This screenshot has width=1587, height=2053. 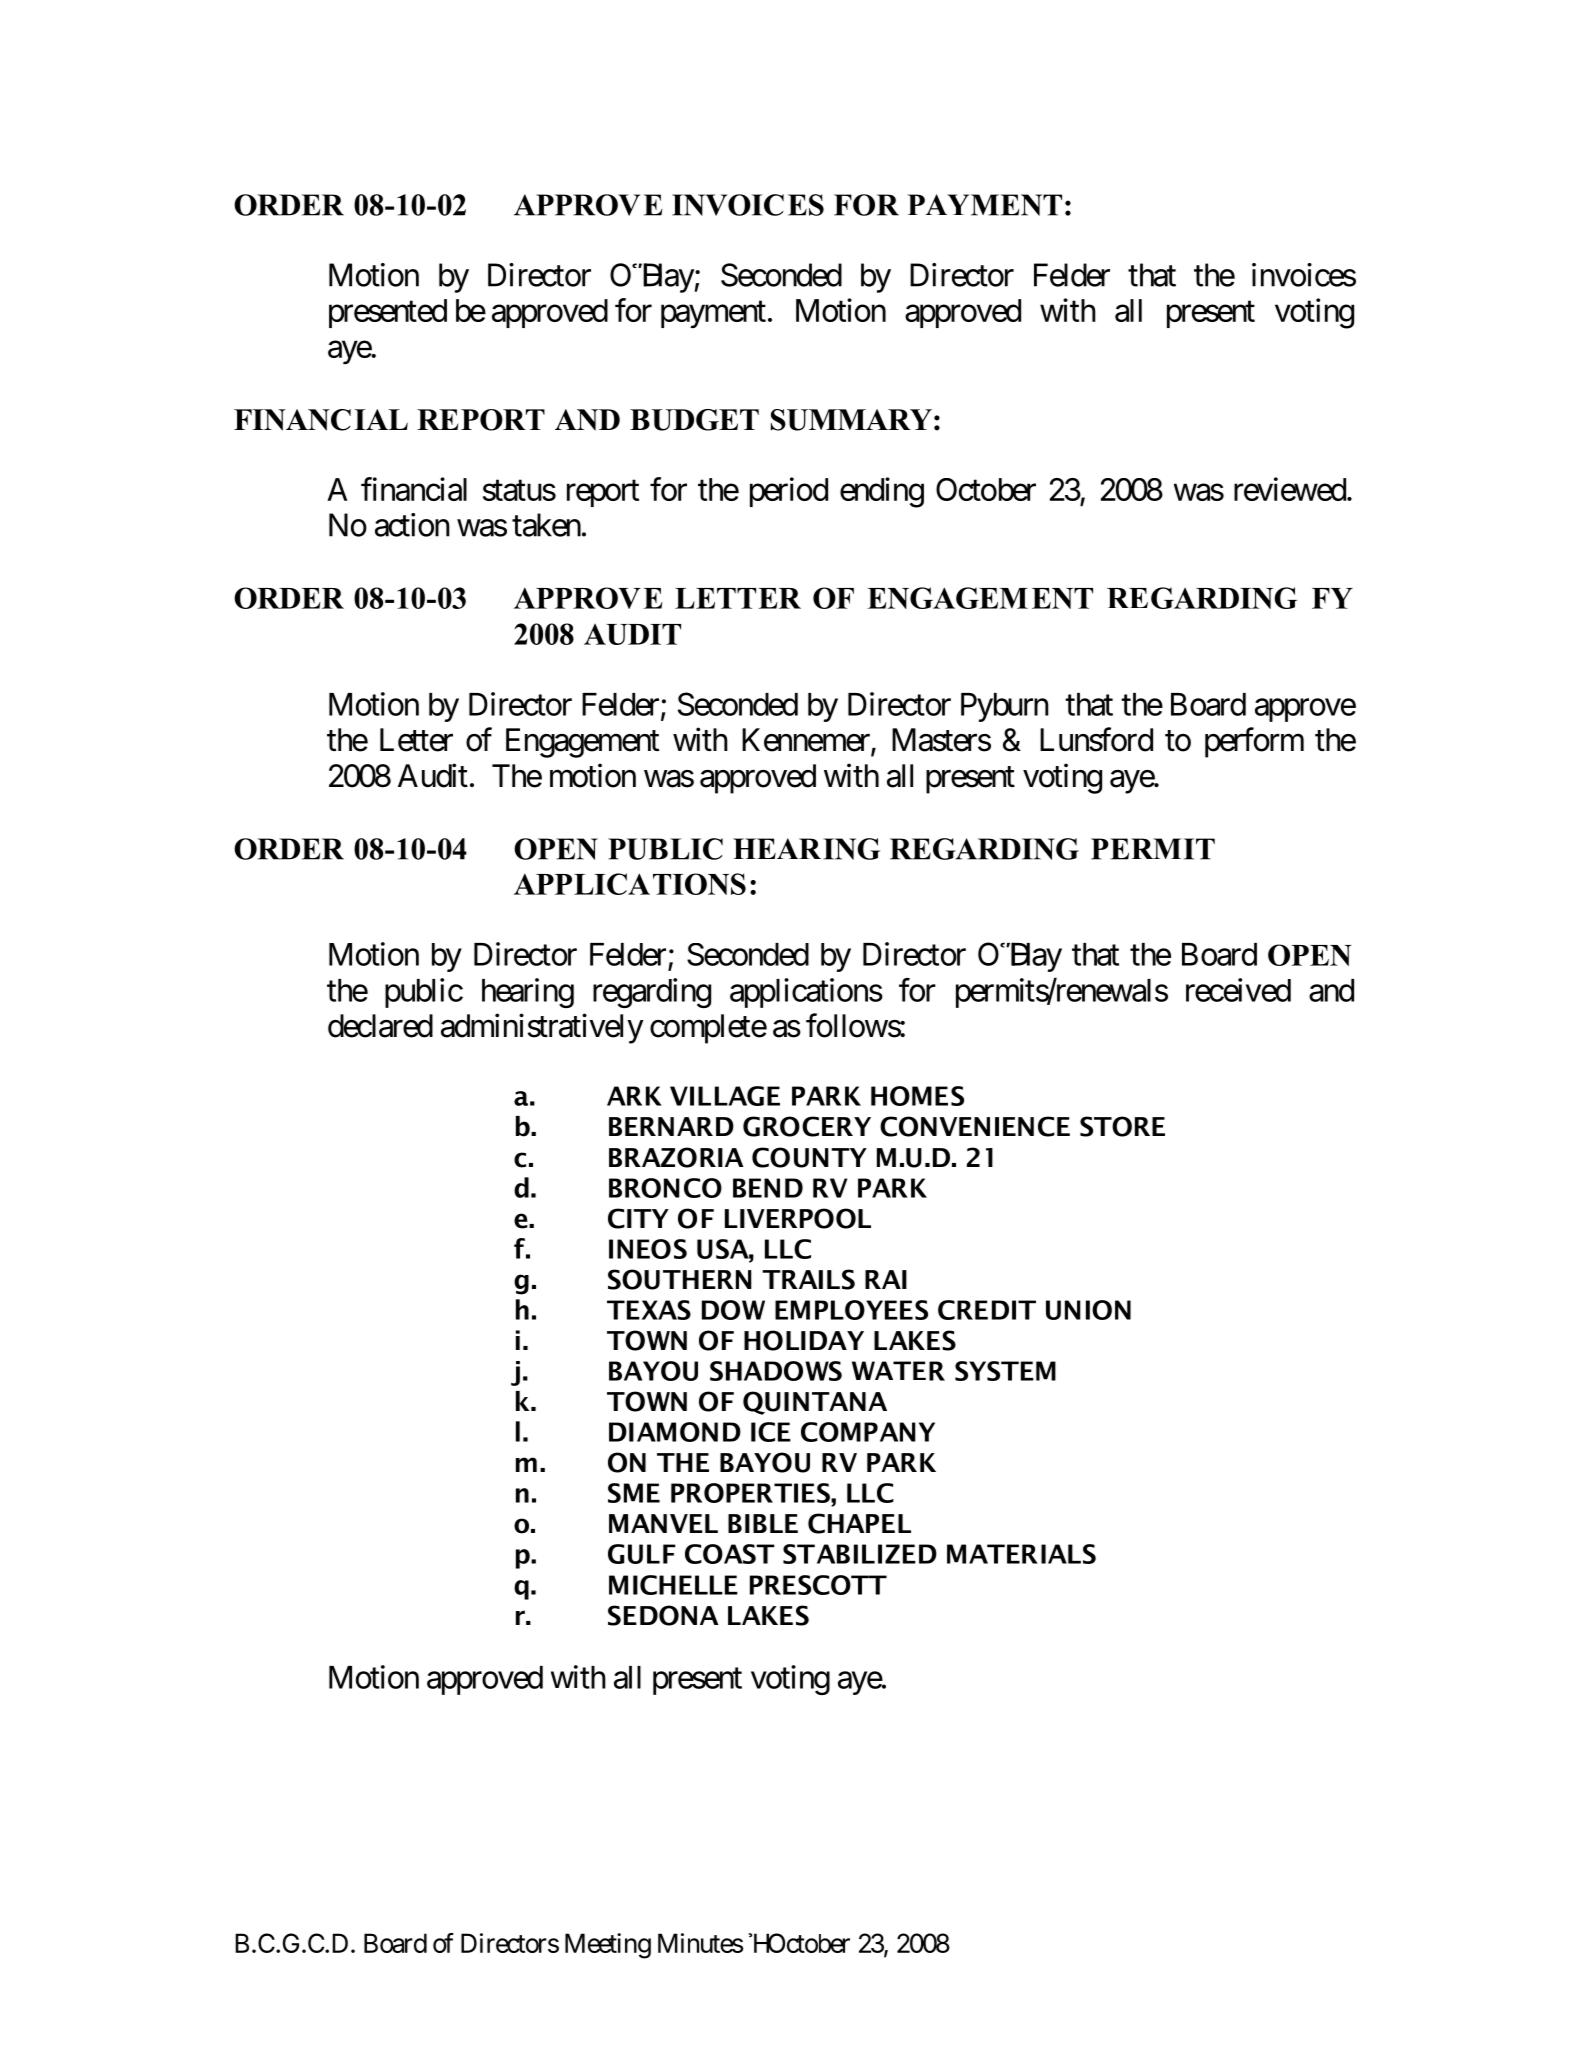 What do you see at coordinates (851, 420) in the screenshot?
I see `SUMMARY` at bounding box center [851, 420].
